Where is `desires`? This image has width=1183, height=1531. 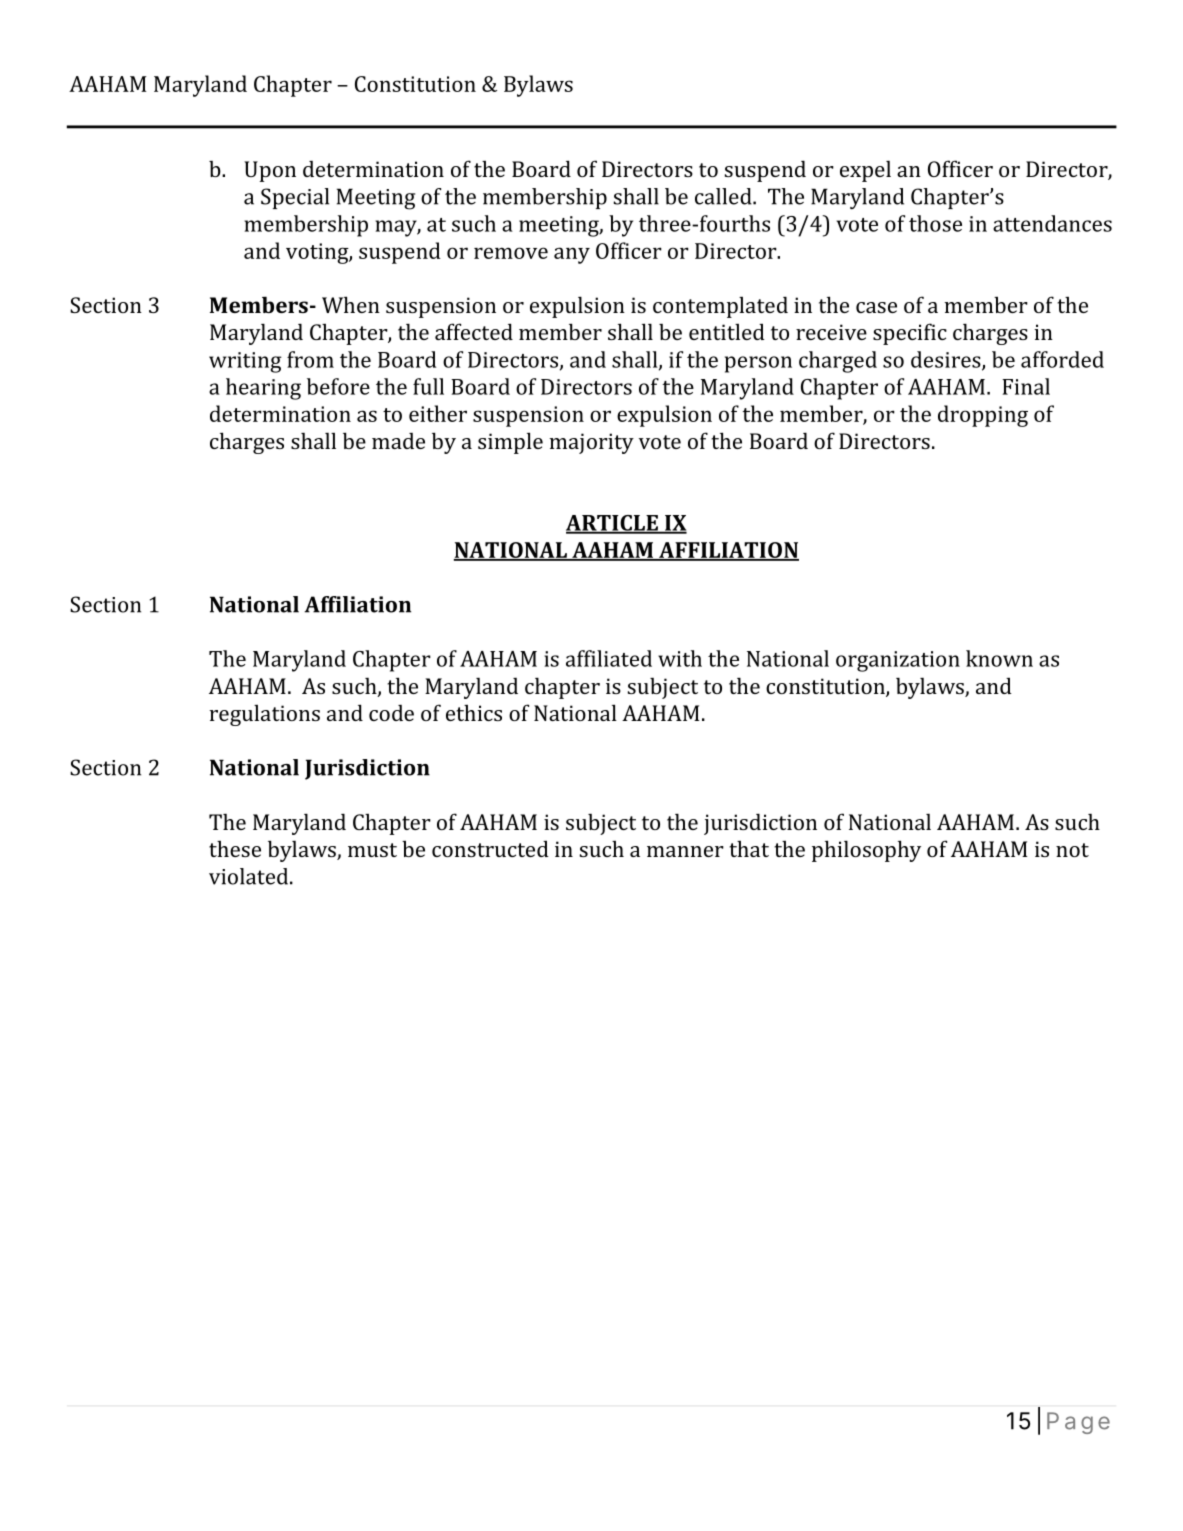 desires is located at coordinates (947, 360).
